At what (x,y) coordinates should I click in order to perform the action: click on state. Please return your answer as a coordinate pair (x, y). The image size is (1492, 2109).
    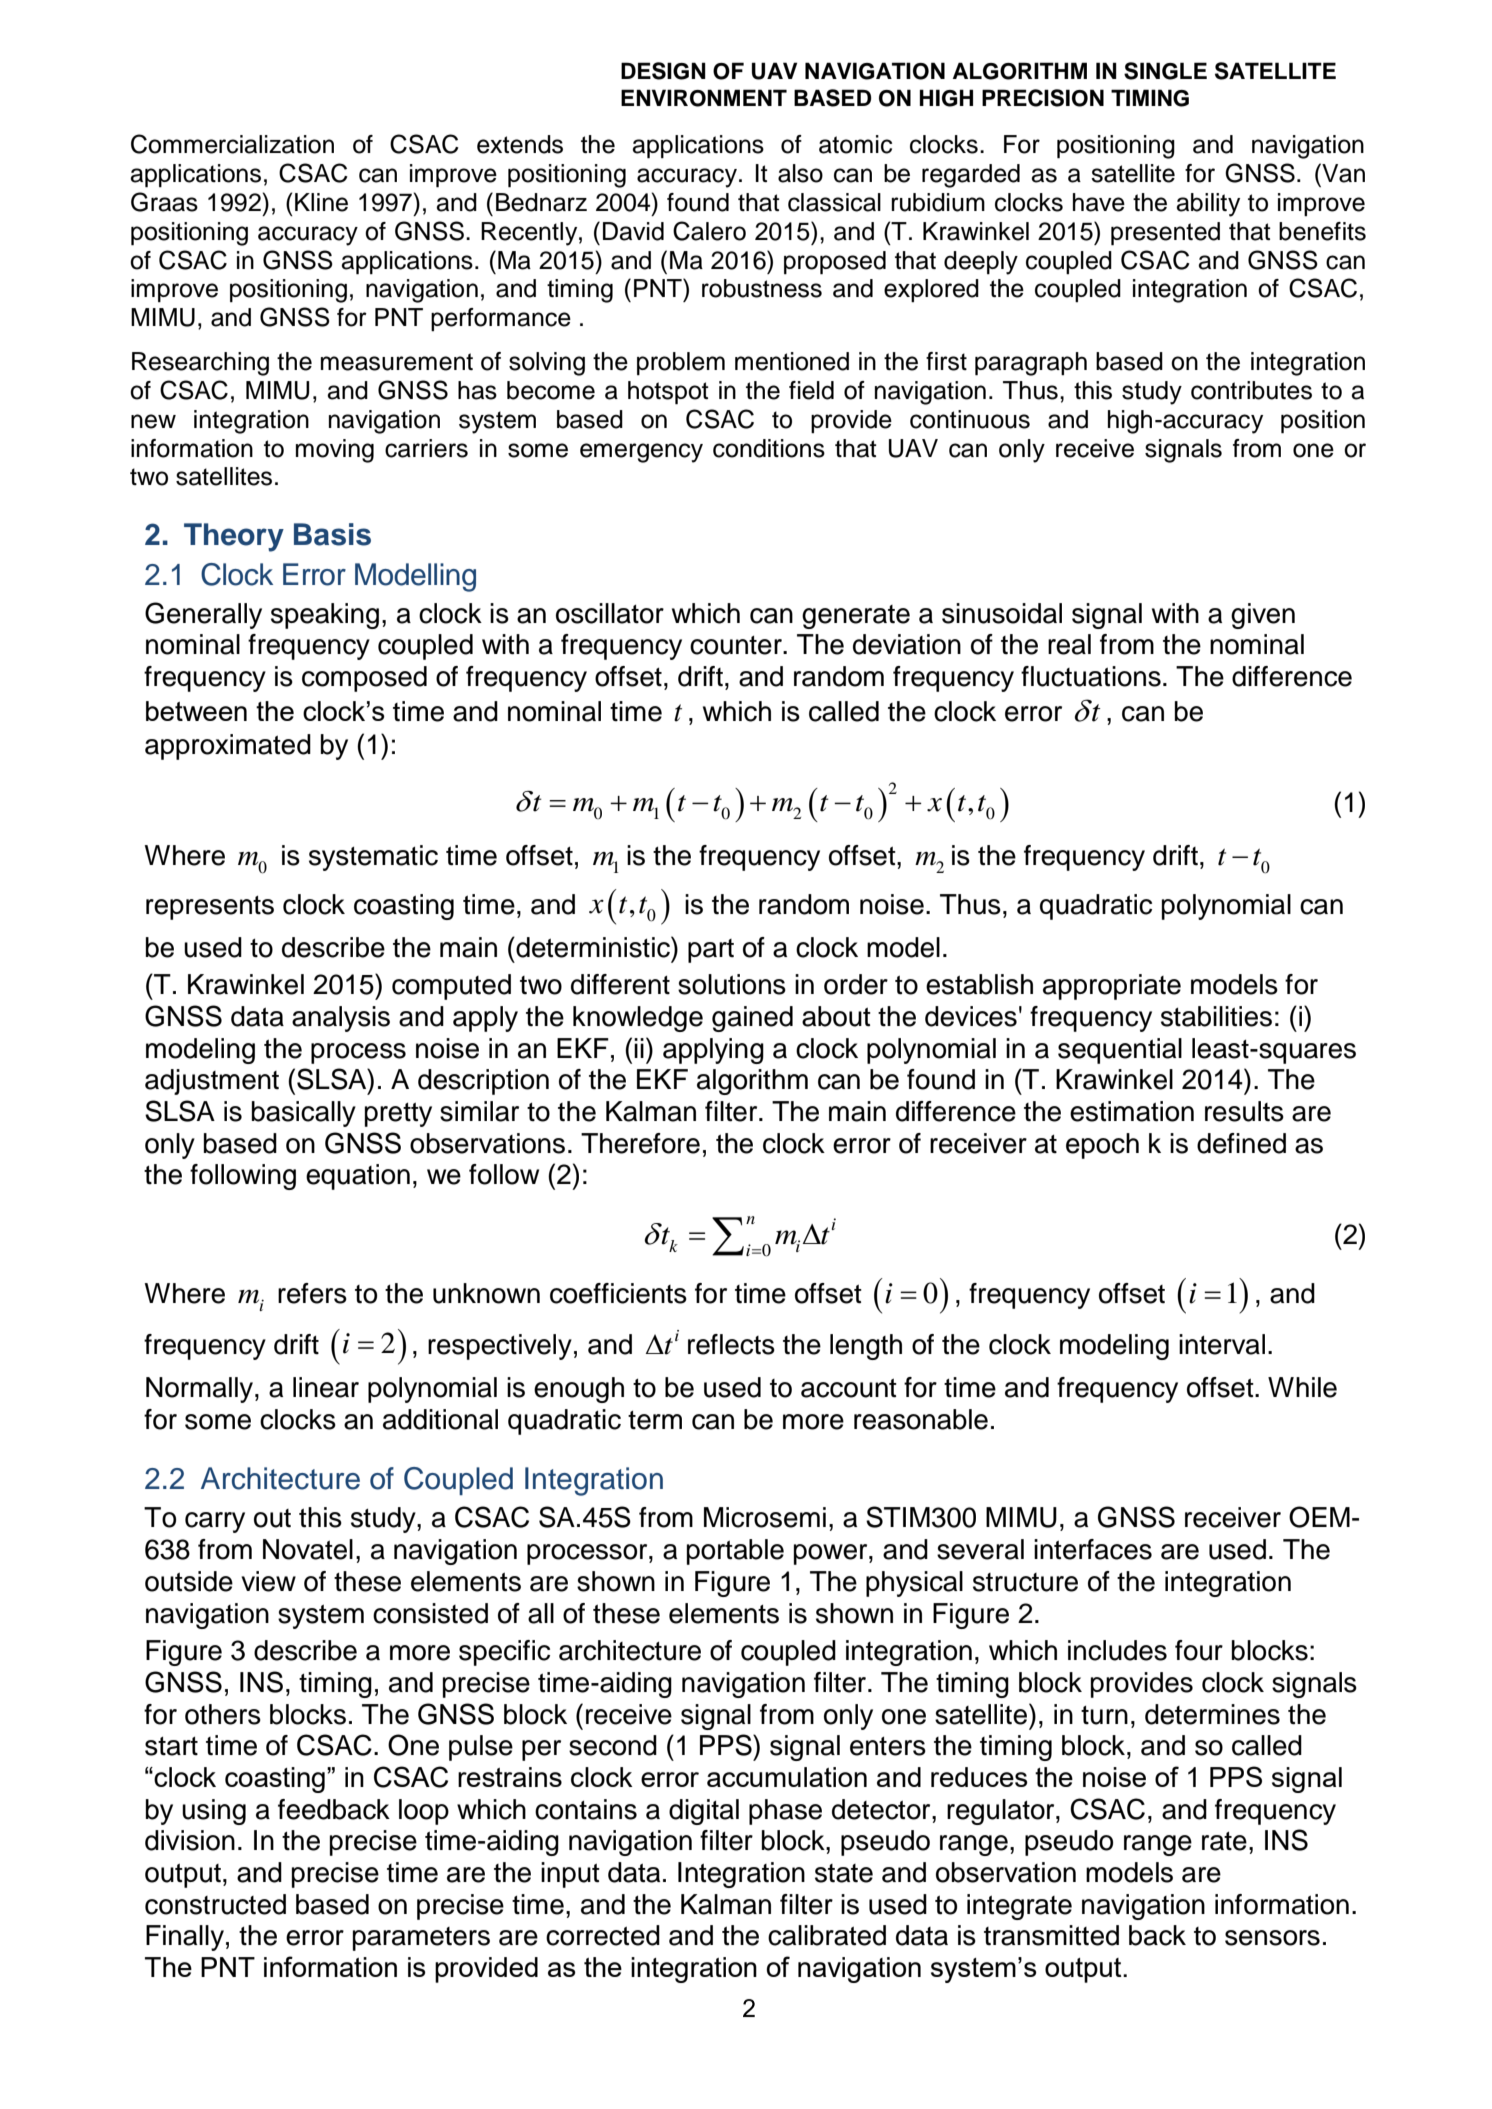
    Looking at the image, I should click on (844, 1873).
